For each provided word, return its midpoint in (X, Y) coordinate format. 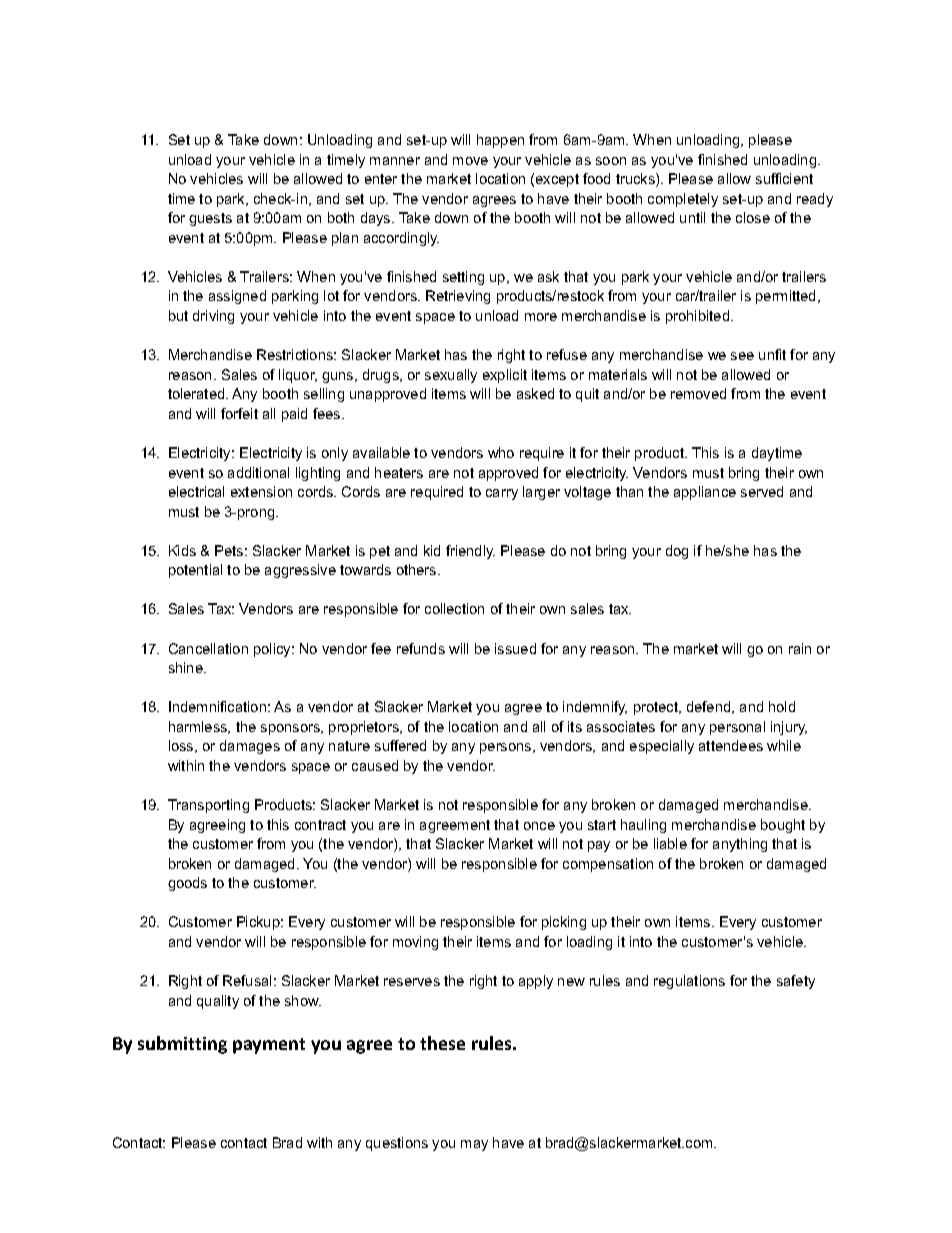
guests (210, 219)
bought (783, 826)
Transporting (208, 806)
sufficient (784, 178)
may (474, 1145)
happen (500, 141)
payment (269, 1046)
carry (502, 494)
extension (261, 491)
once (539, 826)
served (762, 491)
